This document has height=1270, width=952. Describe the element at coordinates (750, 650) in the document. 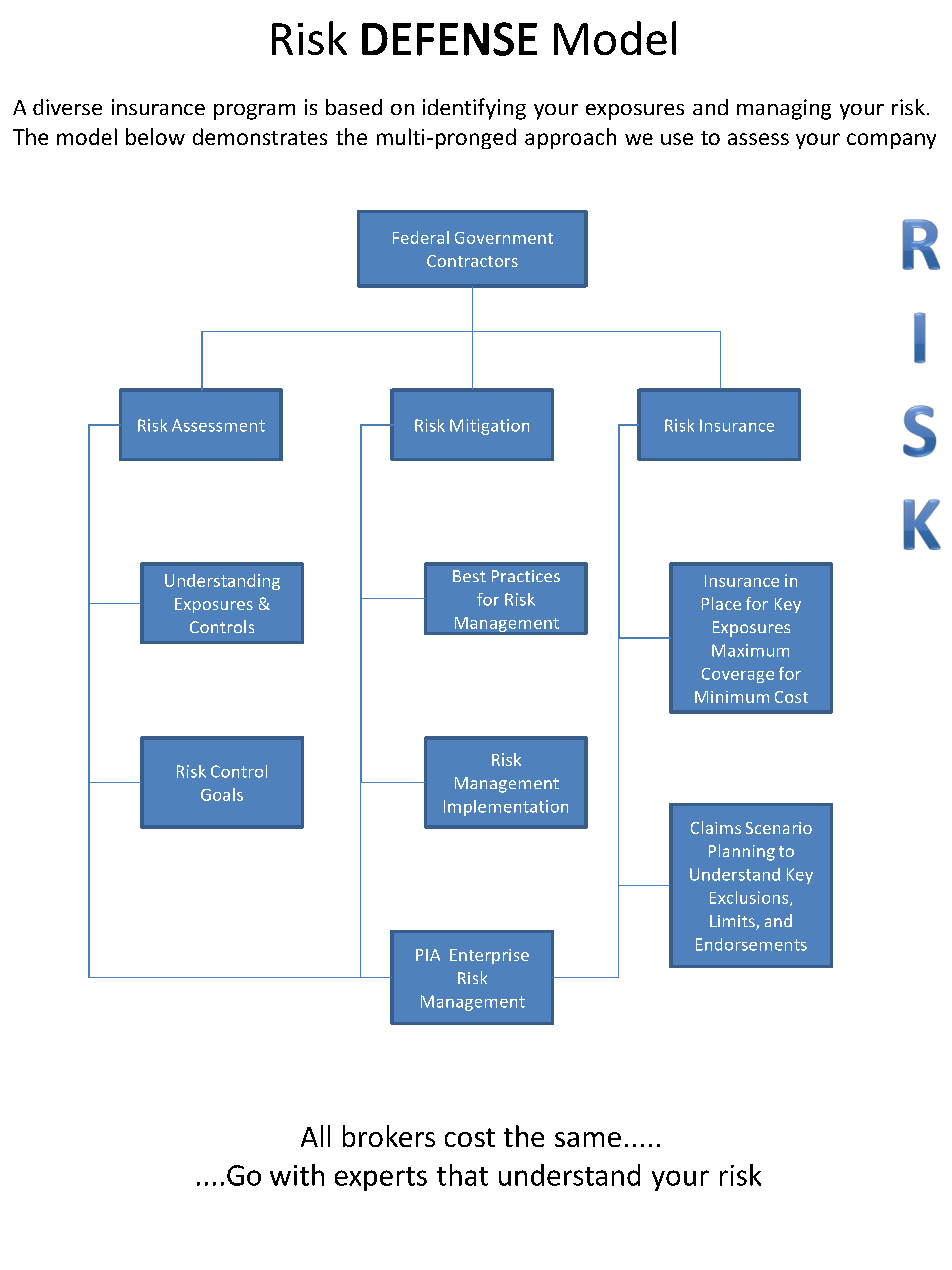

I see `Maximum` at that location.
